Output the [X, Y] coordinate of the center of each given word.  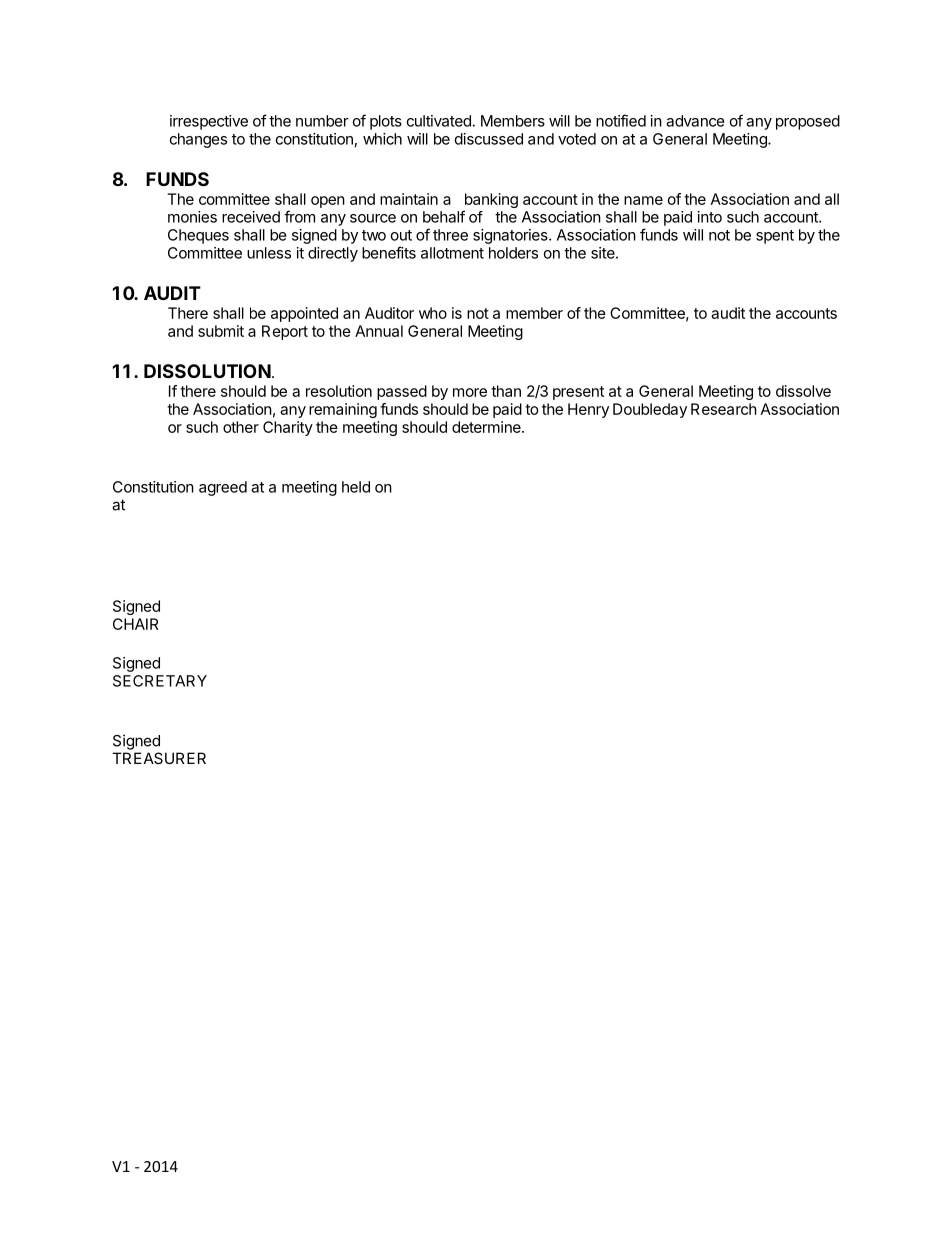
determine [487, 427]
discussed [489, 139]
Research [724, 409]
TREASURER [159, 758]
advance [695, 121]
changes [198, 140]
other [241, 427]
